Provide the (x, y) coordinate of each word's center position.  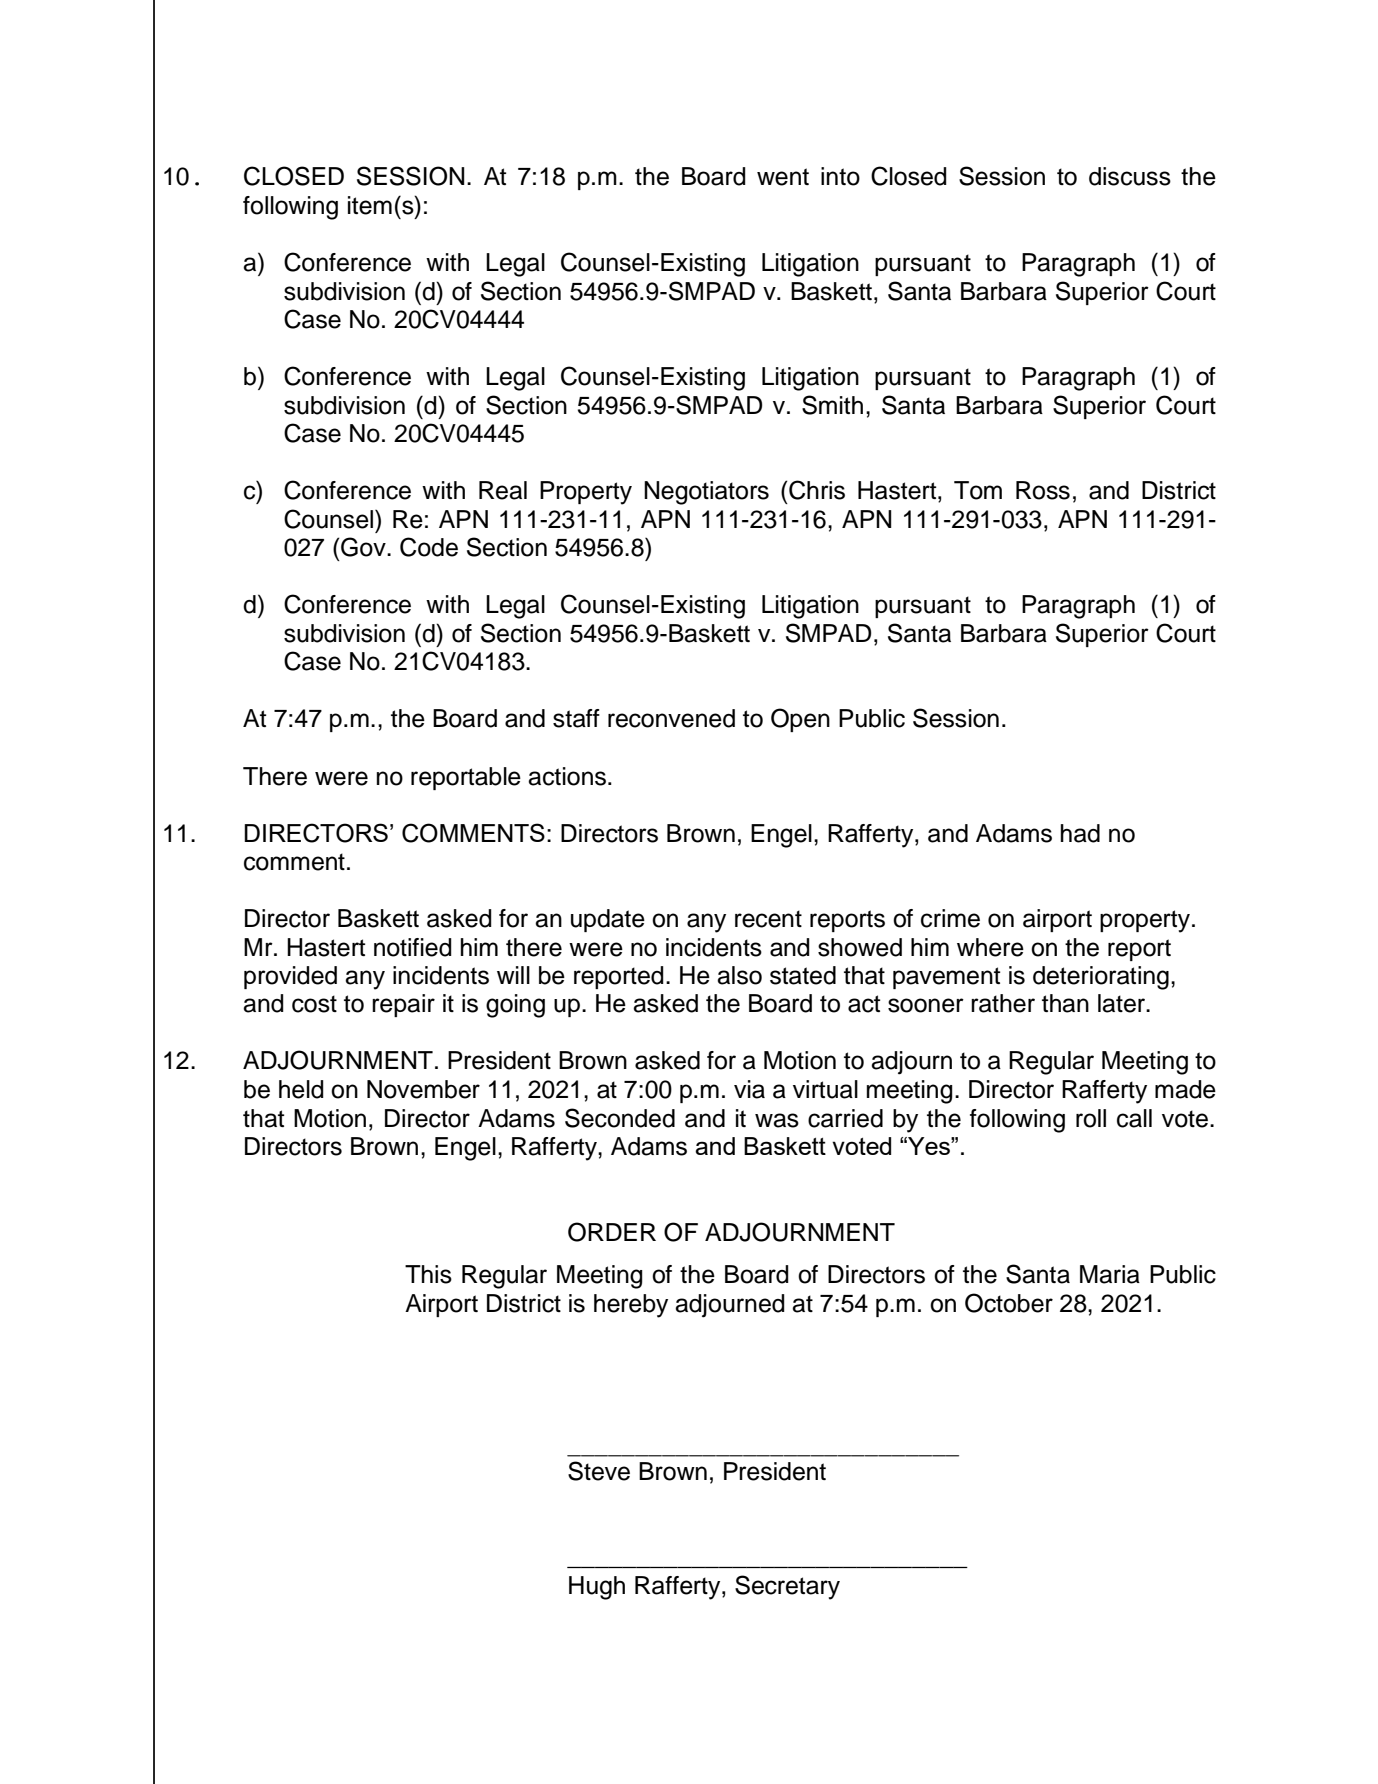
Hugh (597, 1588)
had (1080, 833)
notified (413, 947)
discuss (1130, 176)
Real (503, 490)
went (783, 177)
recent (768, 919)
